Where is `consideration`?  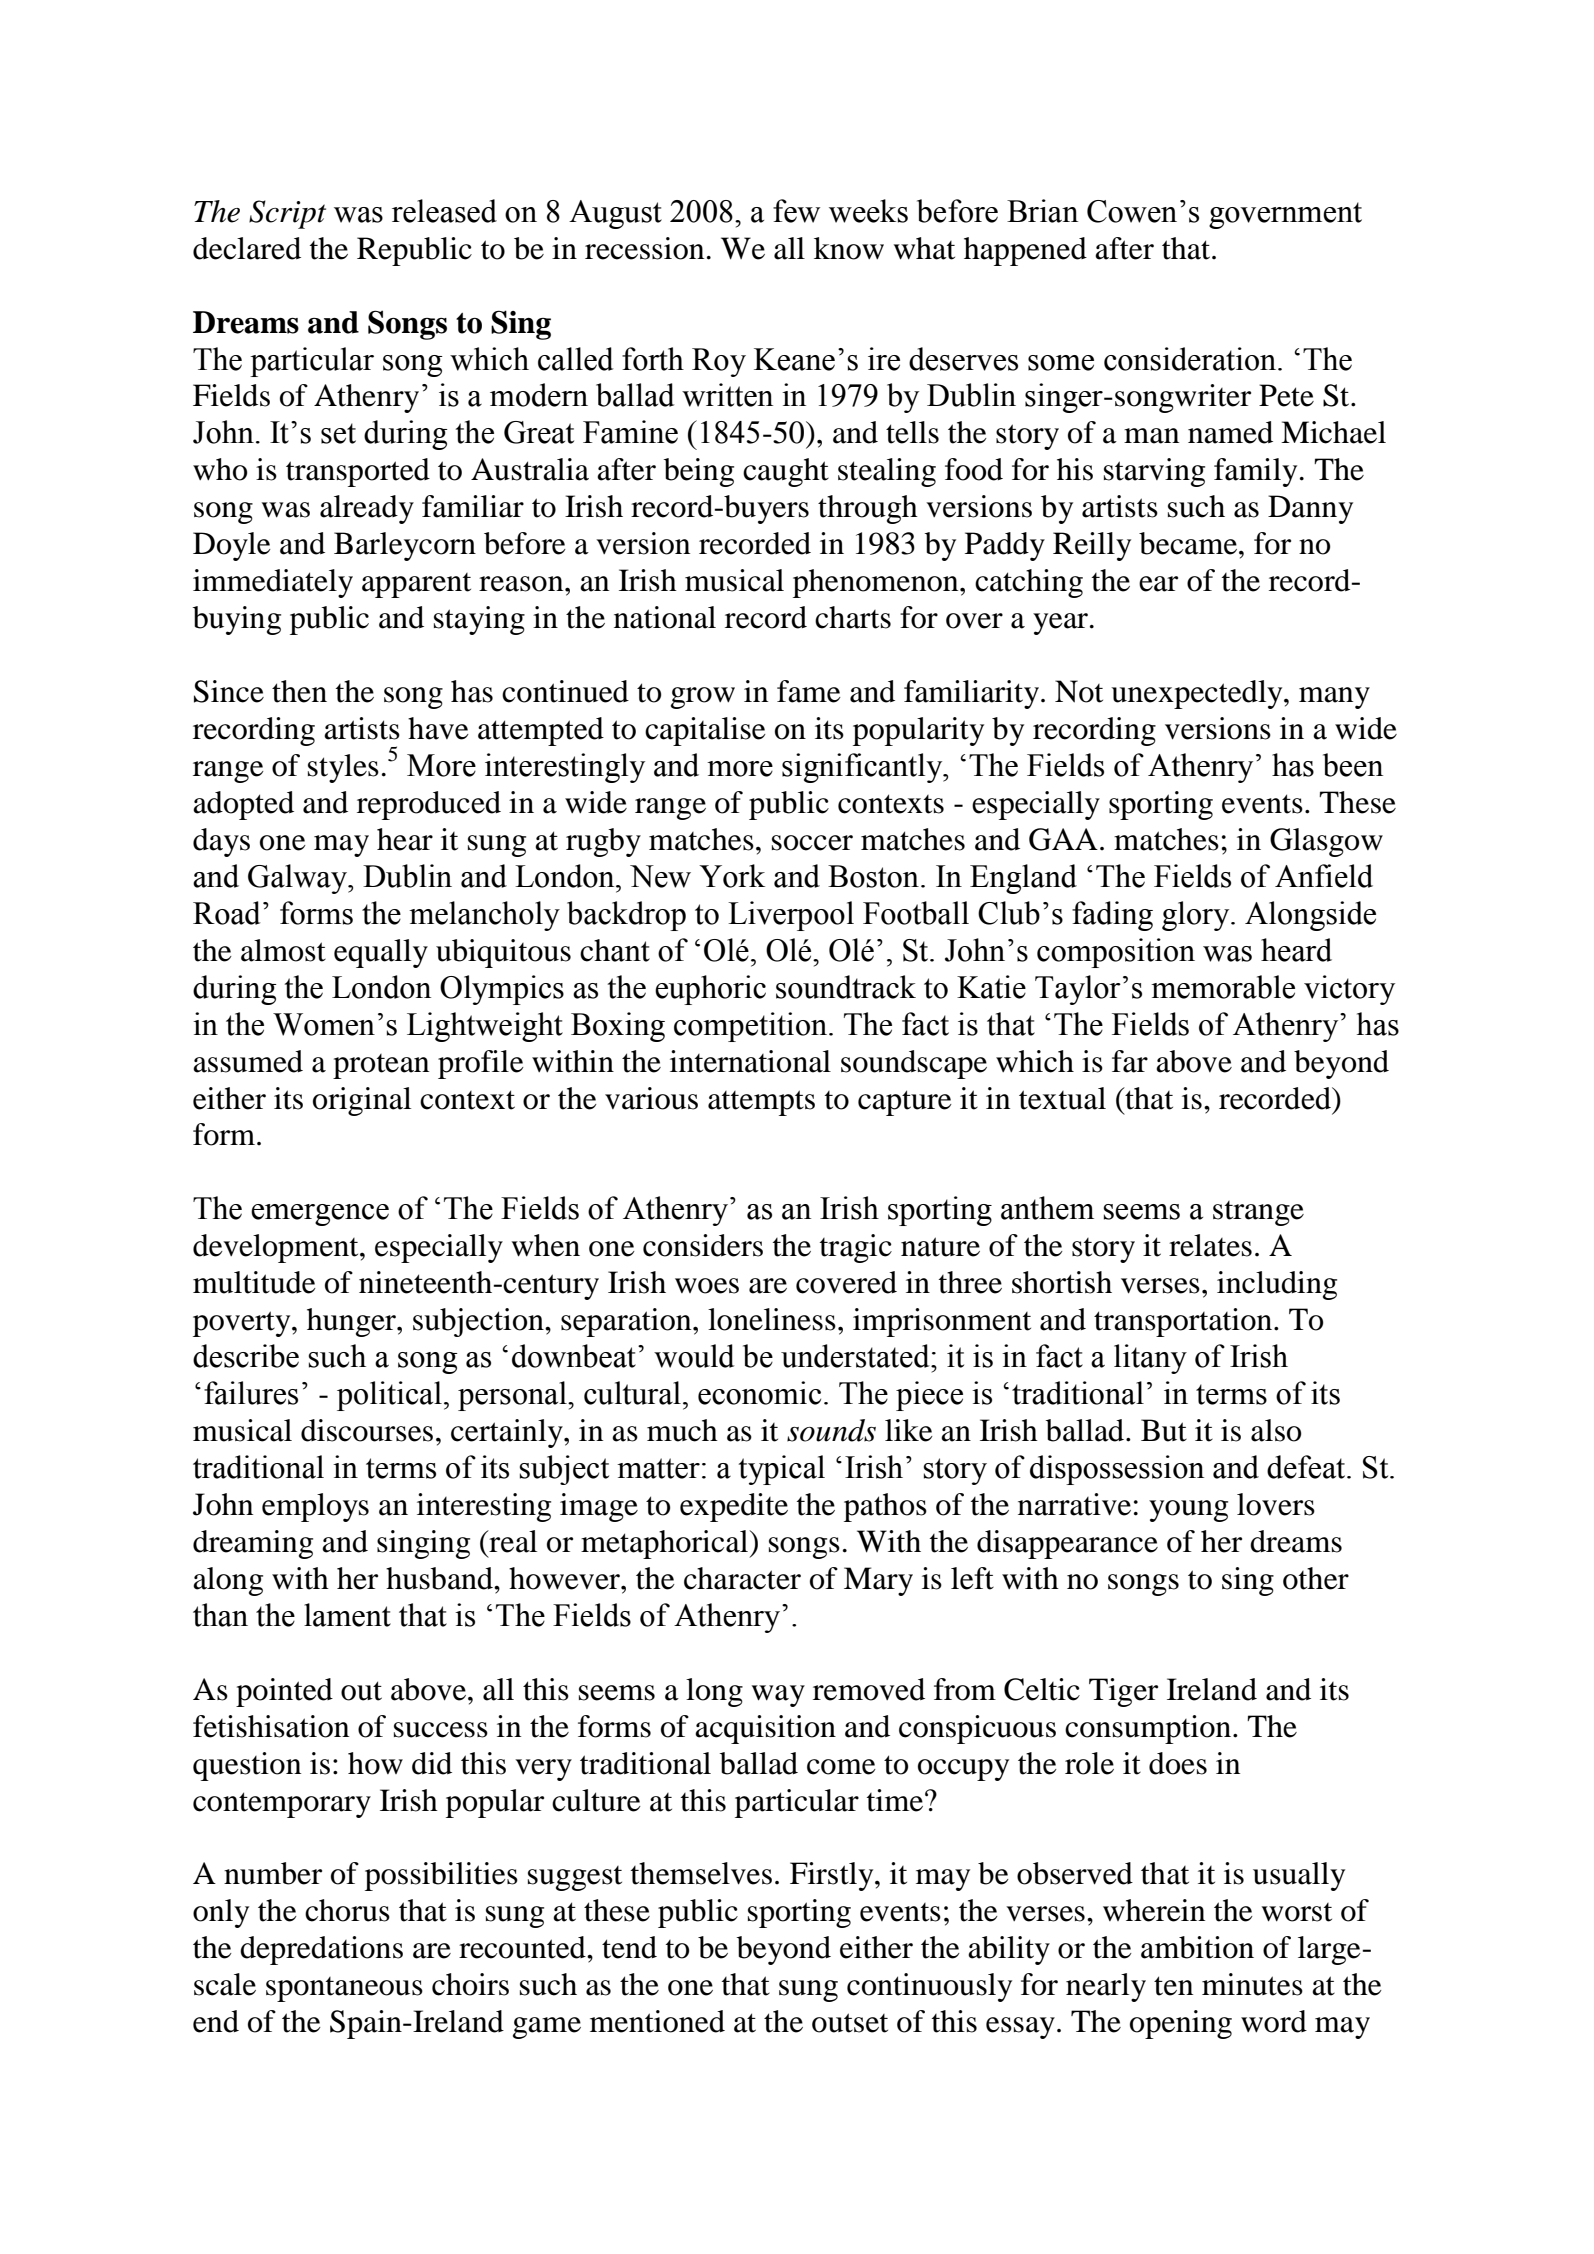
consideration is located at coordinates (1191, 359).
